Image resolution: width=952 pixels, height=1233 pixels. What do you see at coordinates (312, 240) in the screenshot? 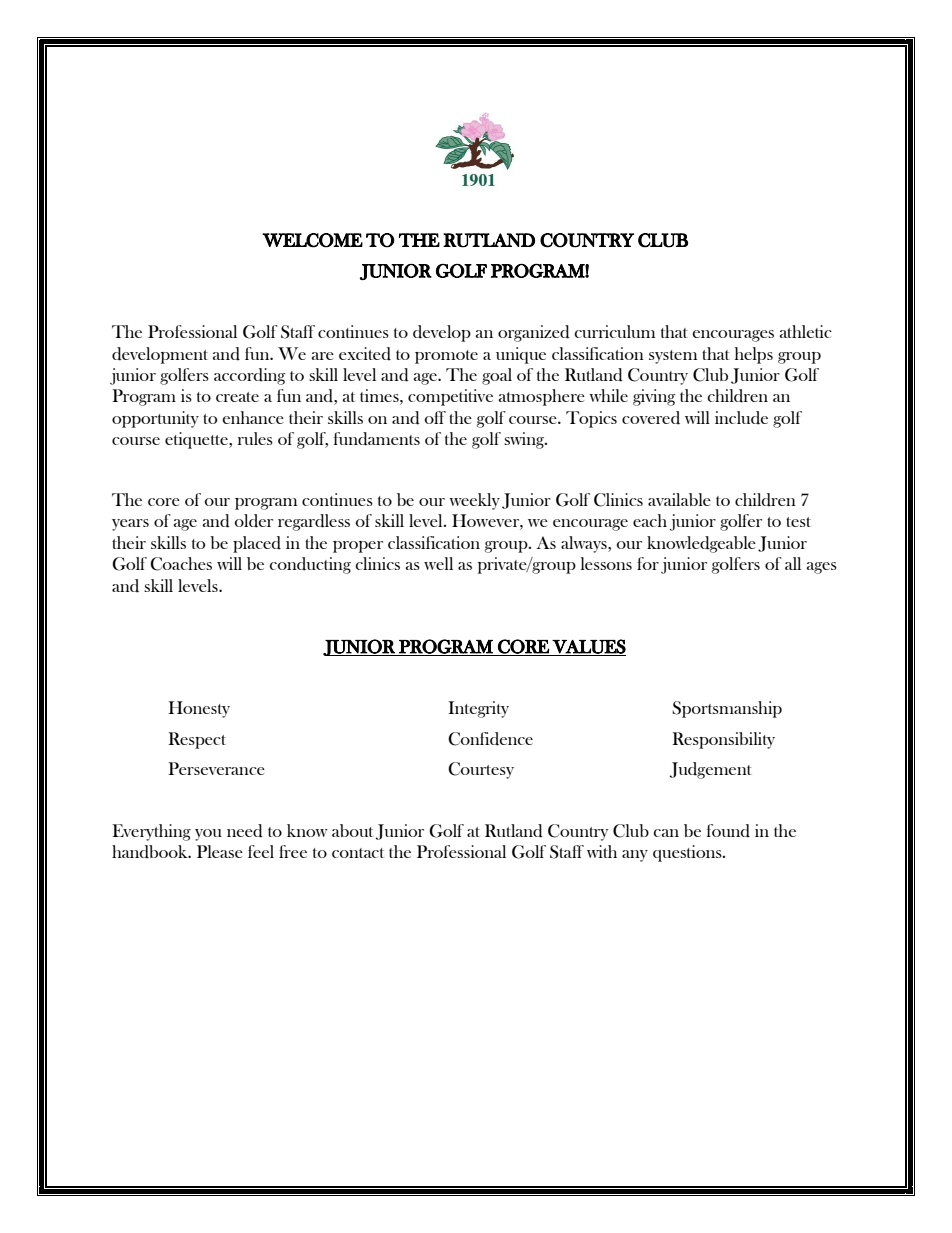
I see `WELCOME` at bounding box center [312, 240].
